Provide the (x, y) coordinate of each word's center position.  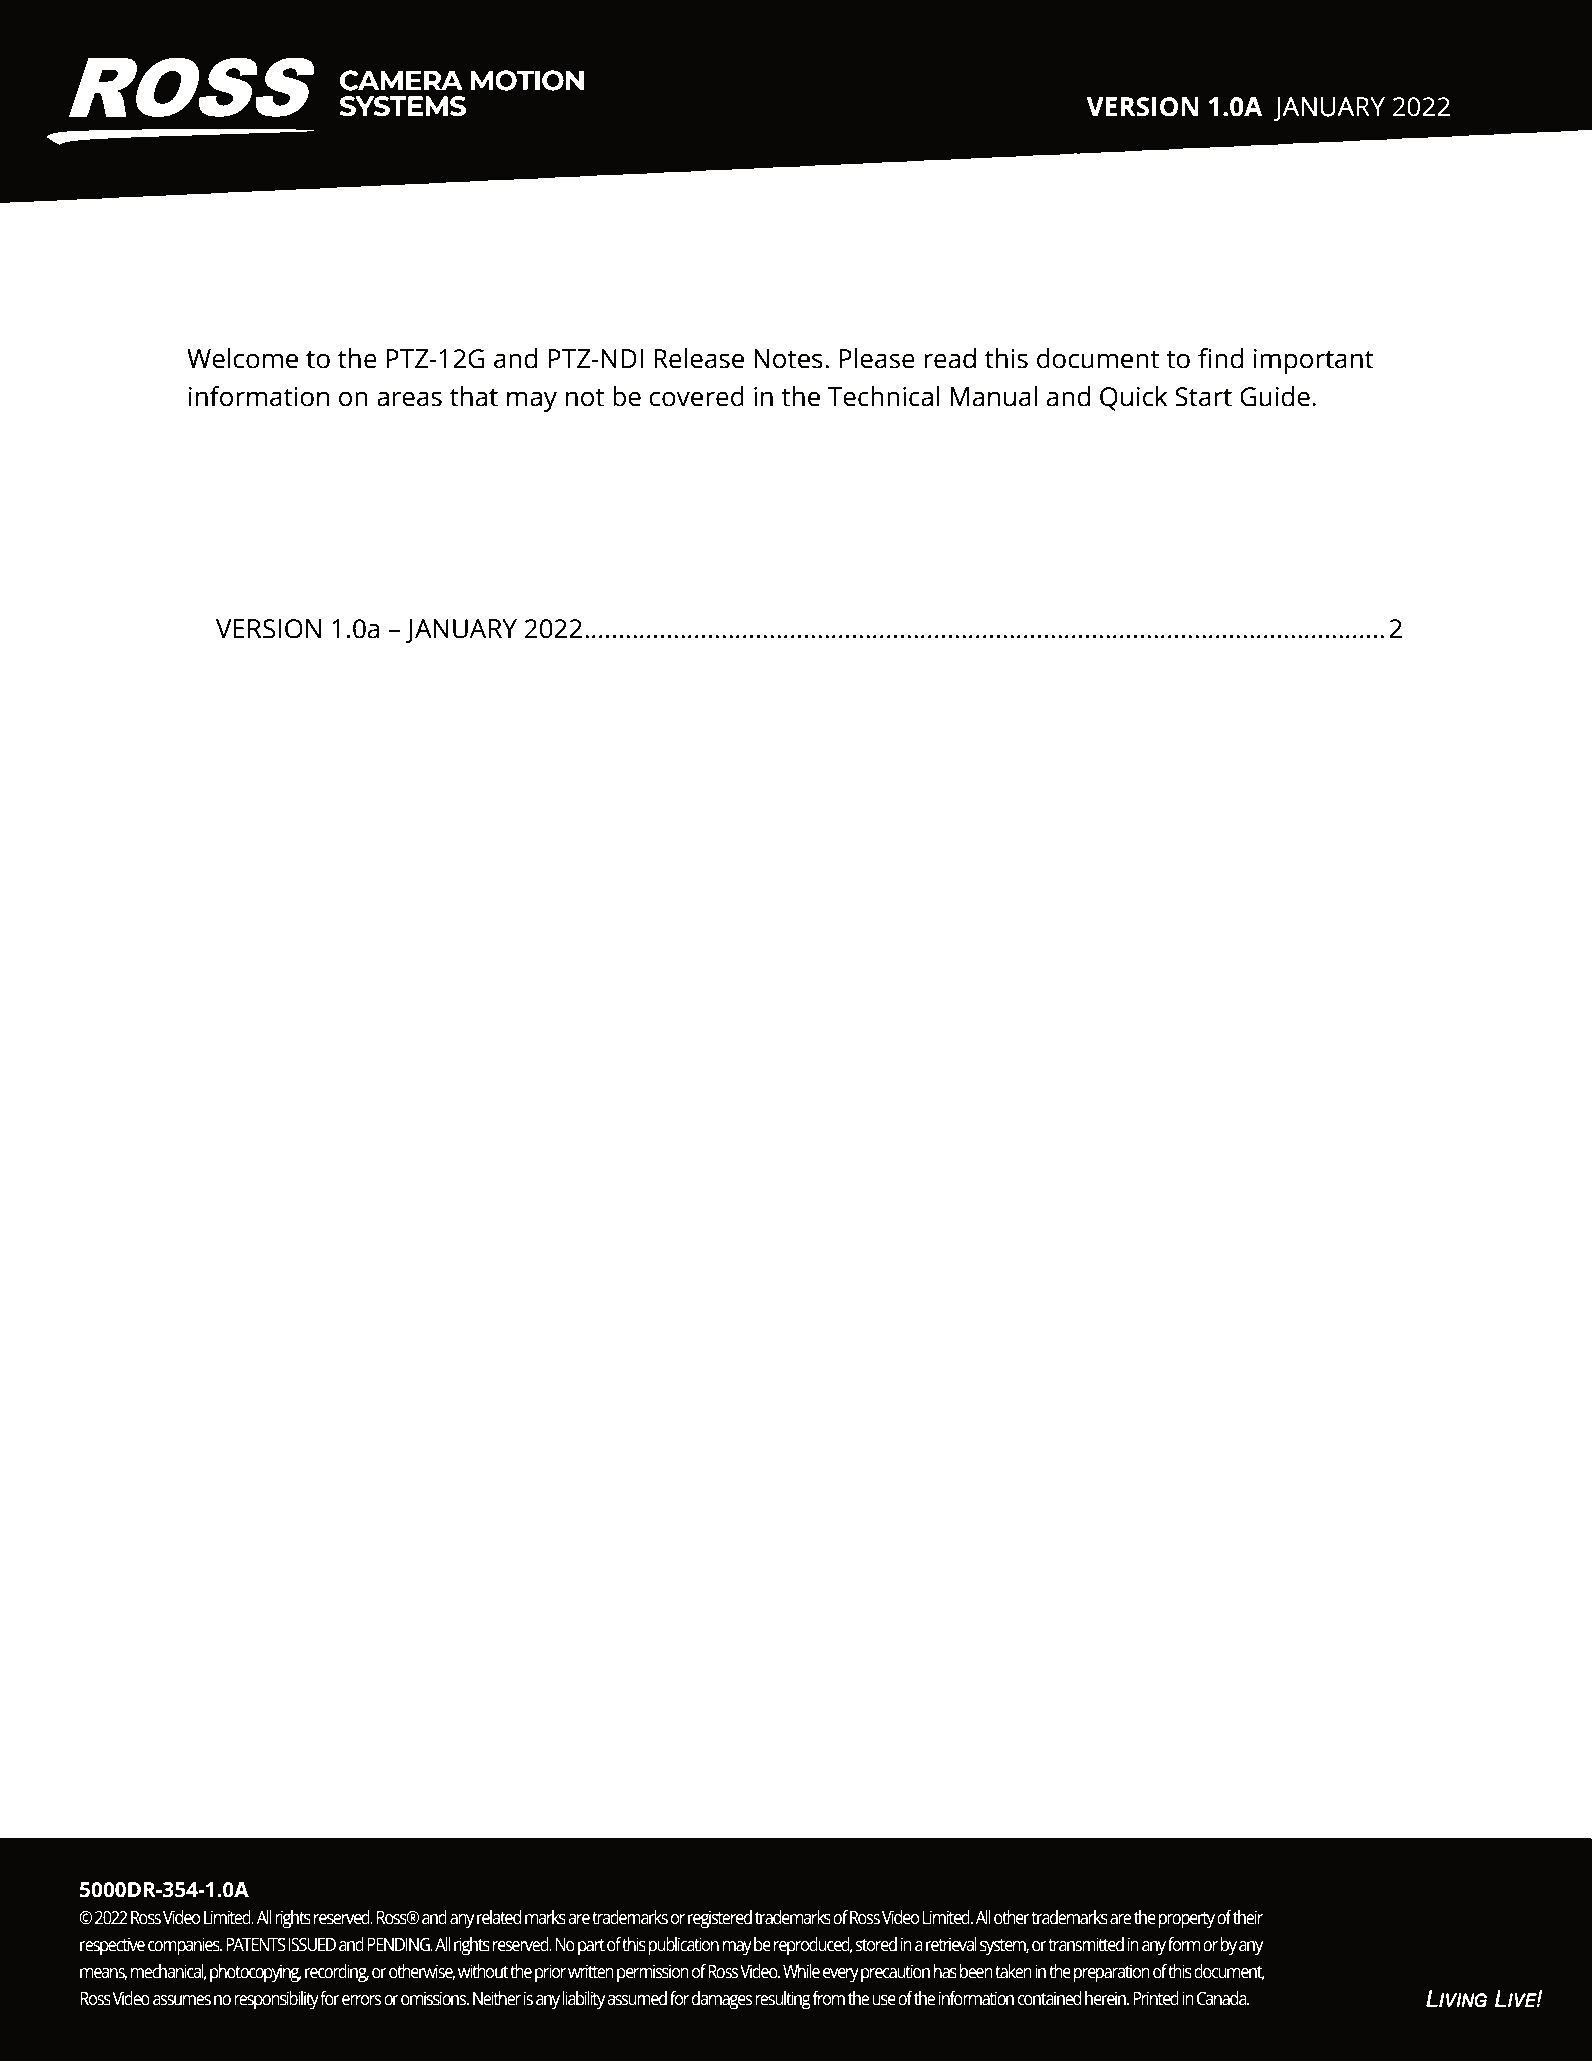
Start (1203, 397)
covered (696, 396)
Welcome (242, 358)
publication (684, 1946)
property (1187, 1920)
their (1248, 1917)
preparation (1112, 1973)
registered (720, 1919)
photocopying (256, 1973)
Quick (1134, 398)
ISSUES (343, 668)
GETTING (242, 709)
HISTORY (366, 587)
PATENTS (256, 1945)
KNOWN (239, 668)
